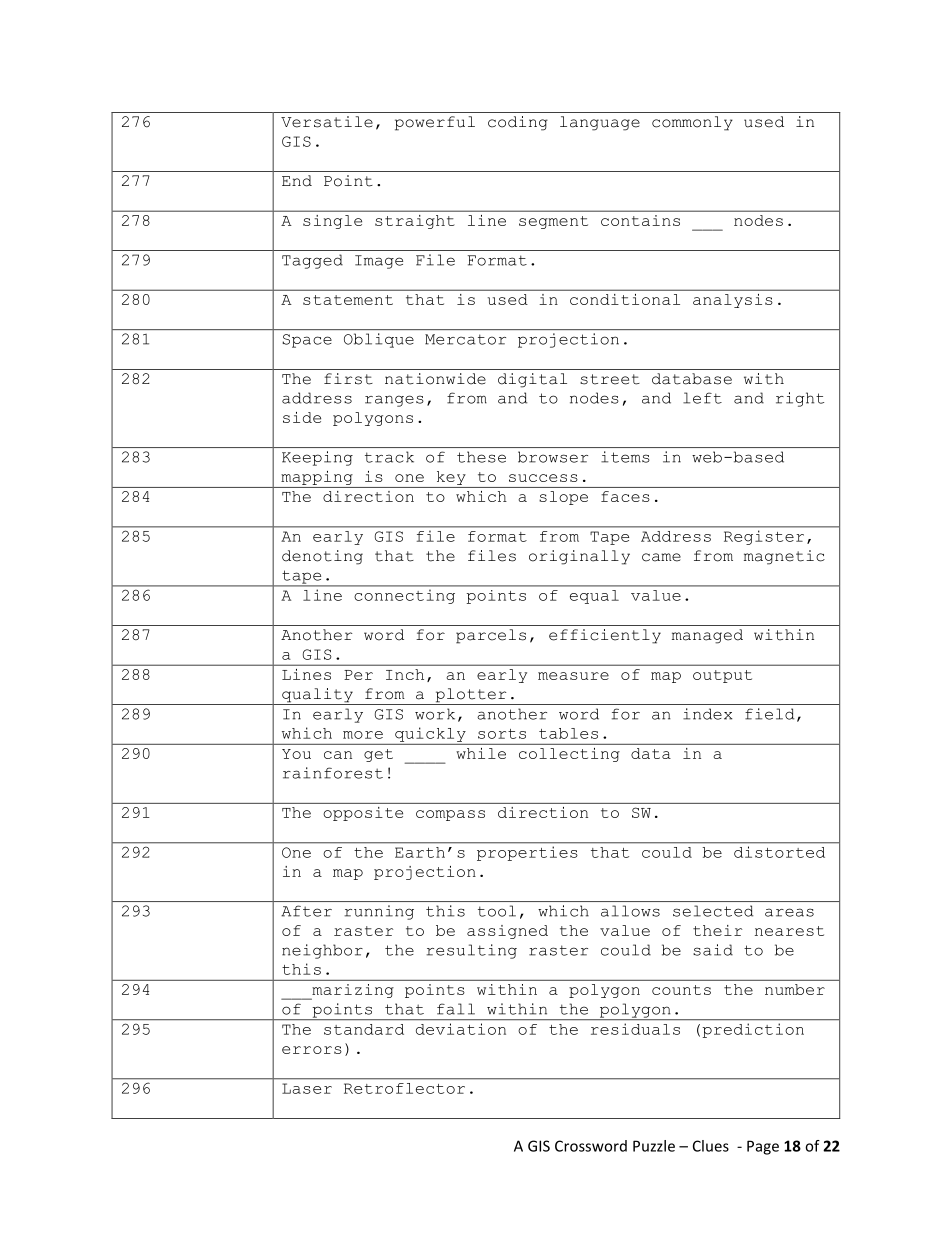 The image size is (952, 1233). What do you see at coordinates (713, 911) in the screenshot?
I see `selected` at bounding box center [713, 911].
